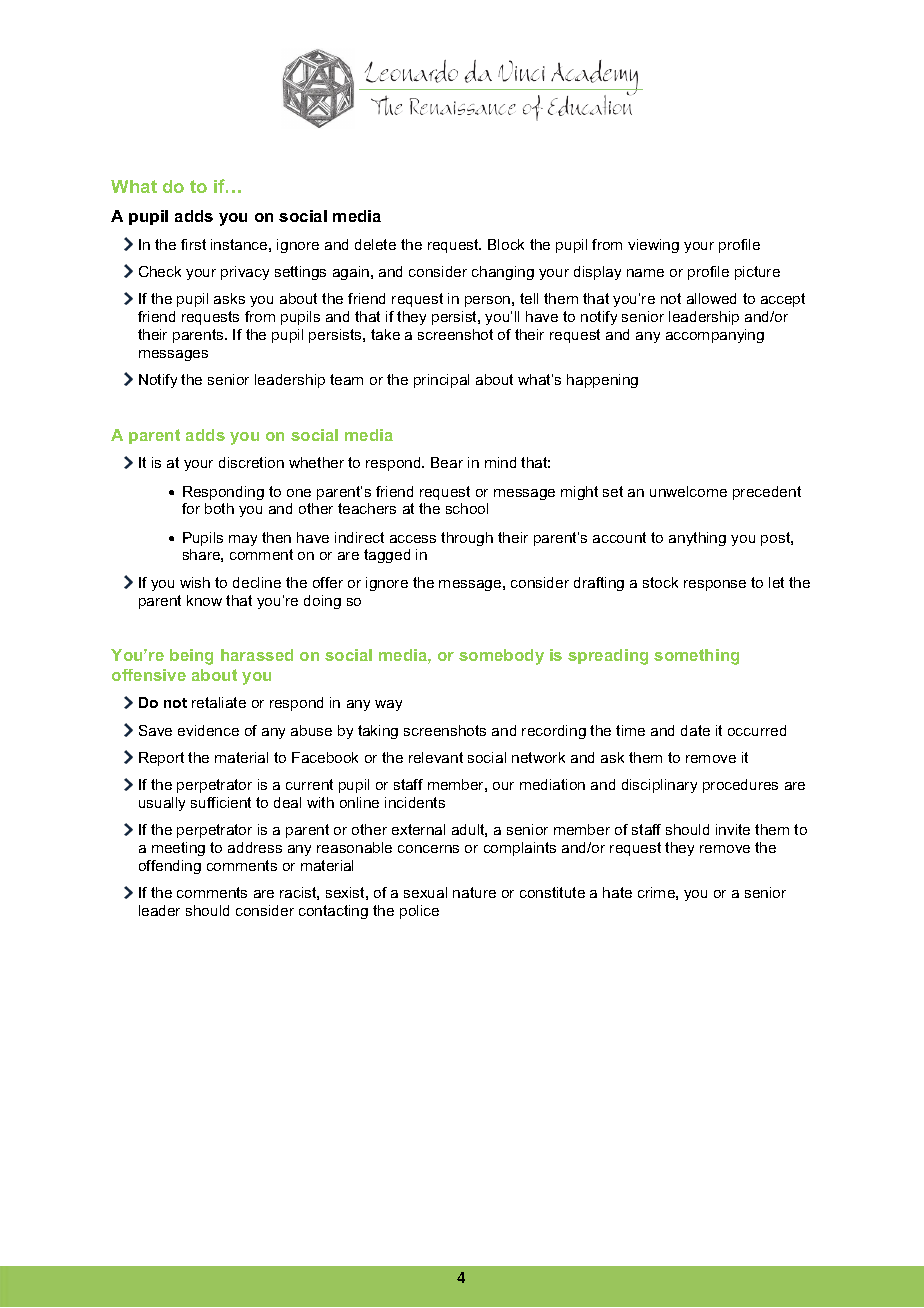 The image size is (924, 1308). What do you see at coordinates (208, 730) in the screenshot?
I see `evidence` at bounding box center [208, 730].
